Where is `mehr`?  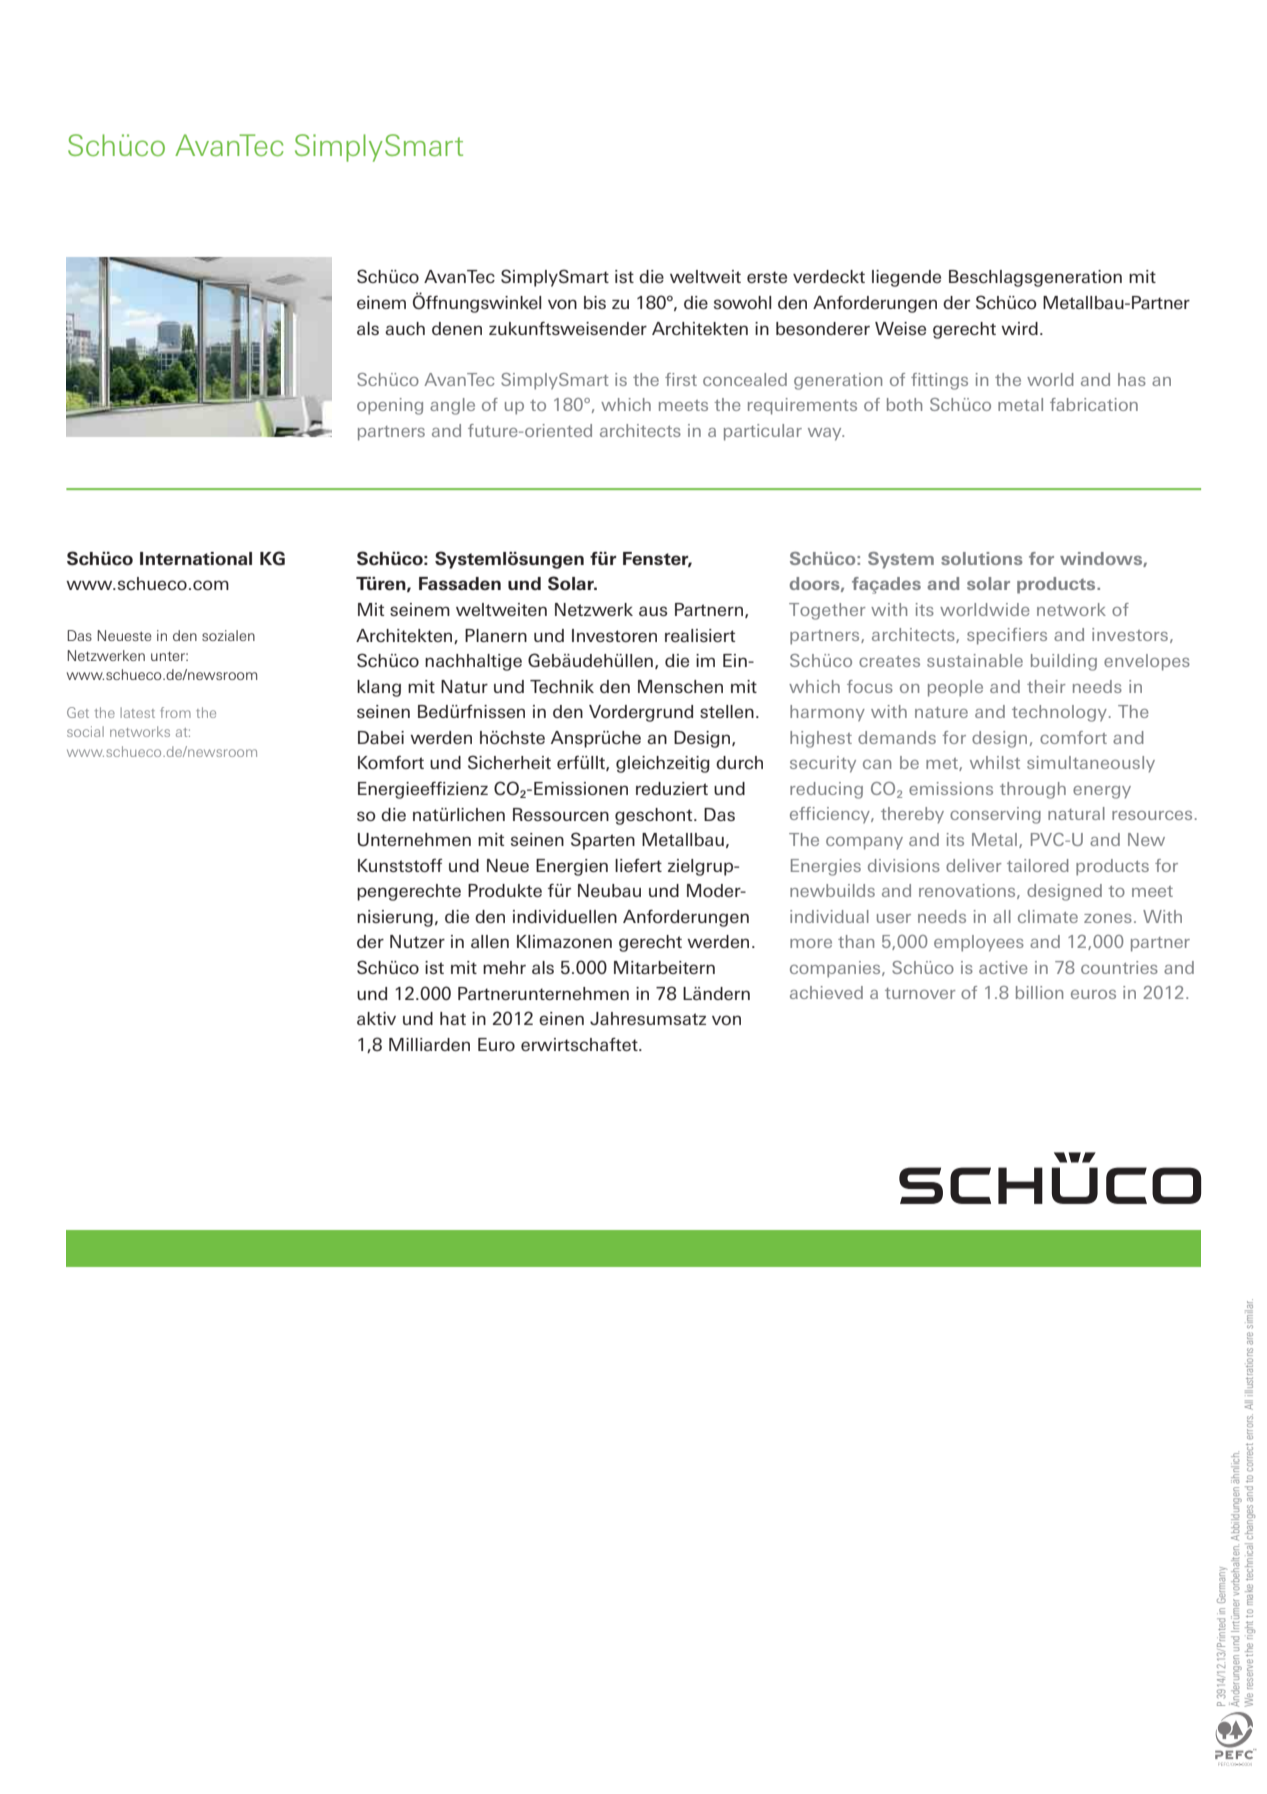 mehr is located at coordinates (504, 967).
